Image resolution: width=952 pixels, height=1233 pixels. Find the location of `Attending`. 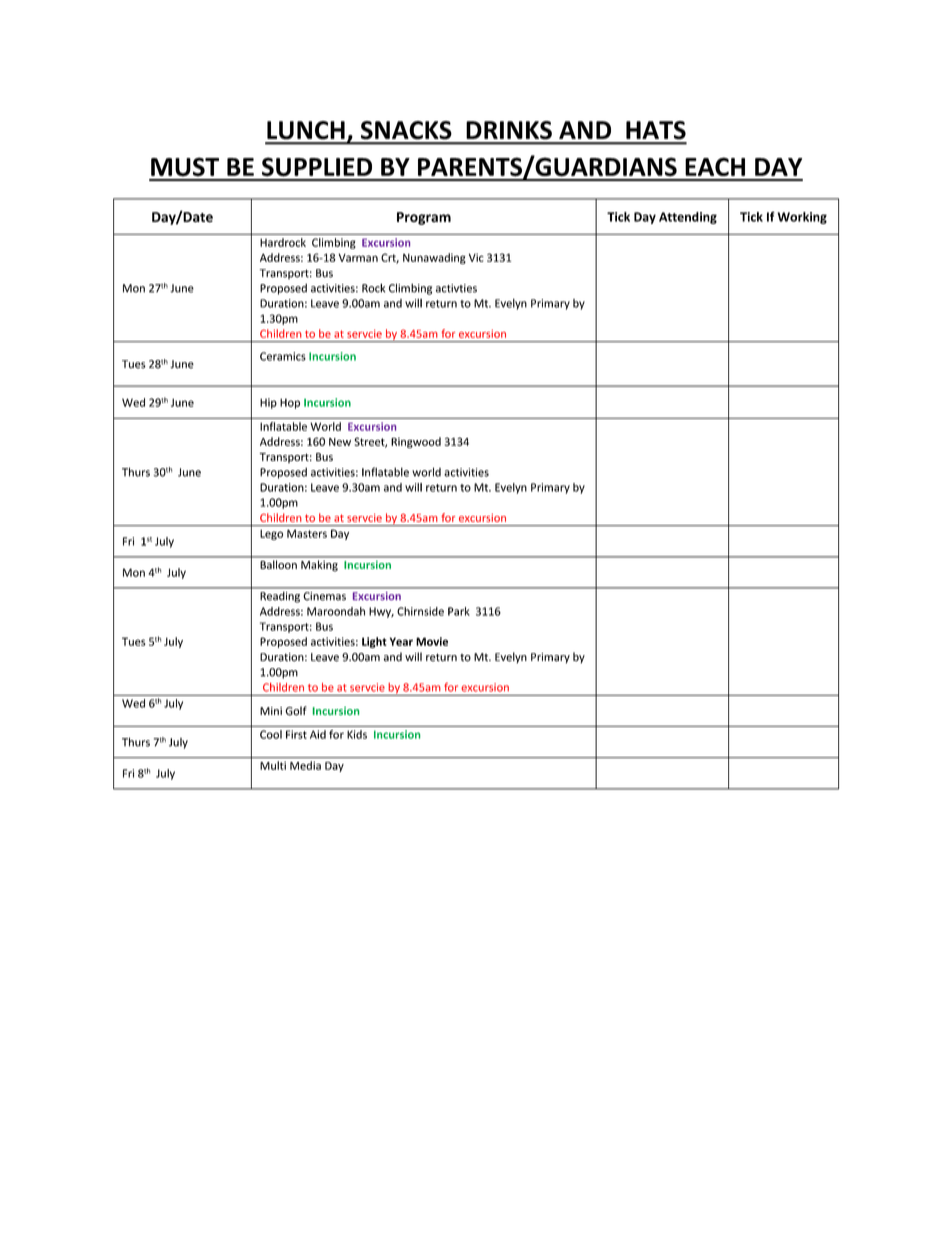

Attending is located at coordinates (688, 218).
